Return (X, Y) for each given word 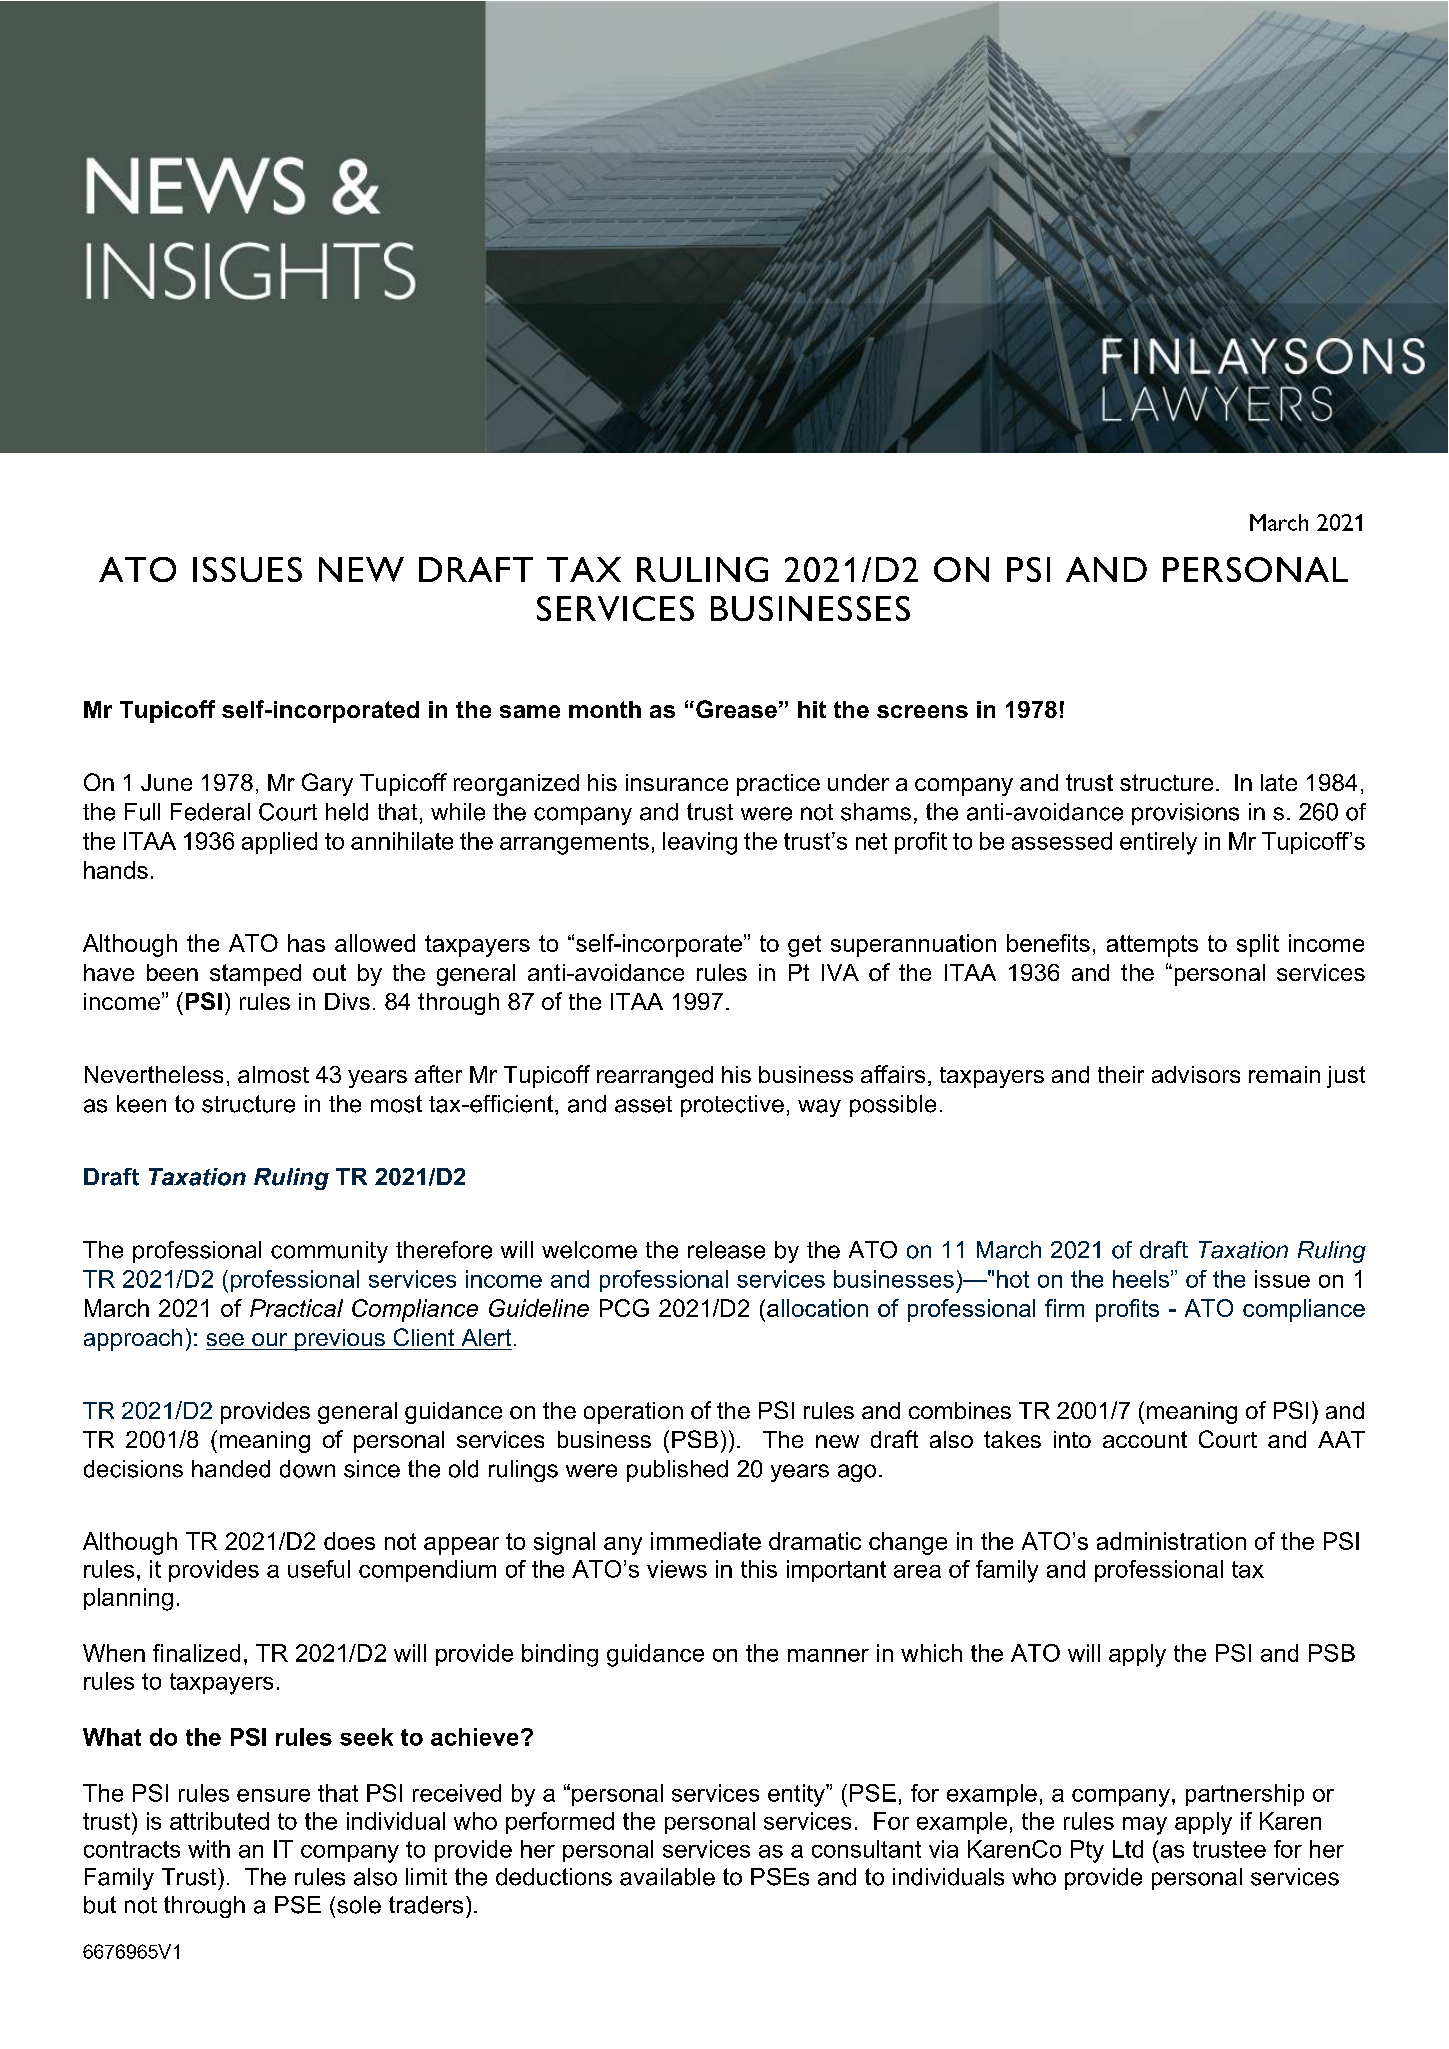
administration (1171, 1541)
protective (732, 1106)
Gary (327, 784)
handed (231, 1469)
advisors (1196, 1074)
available (667, 1877)
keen (141, 1104)
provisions (1185, 814)
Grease (736, 709)
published (677, 1471)
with (209, 1849)
